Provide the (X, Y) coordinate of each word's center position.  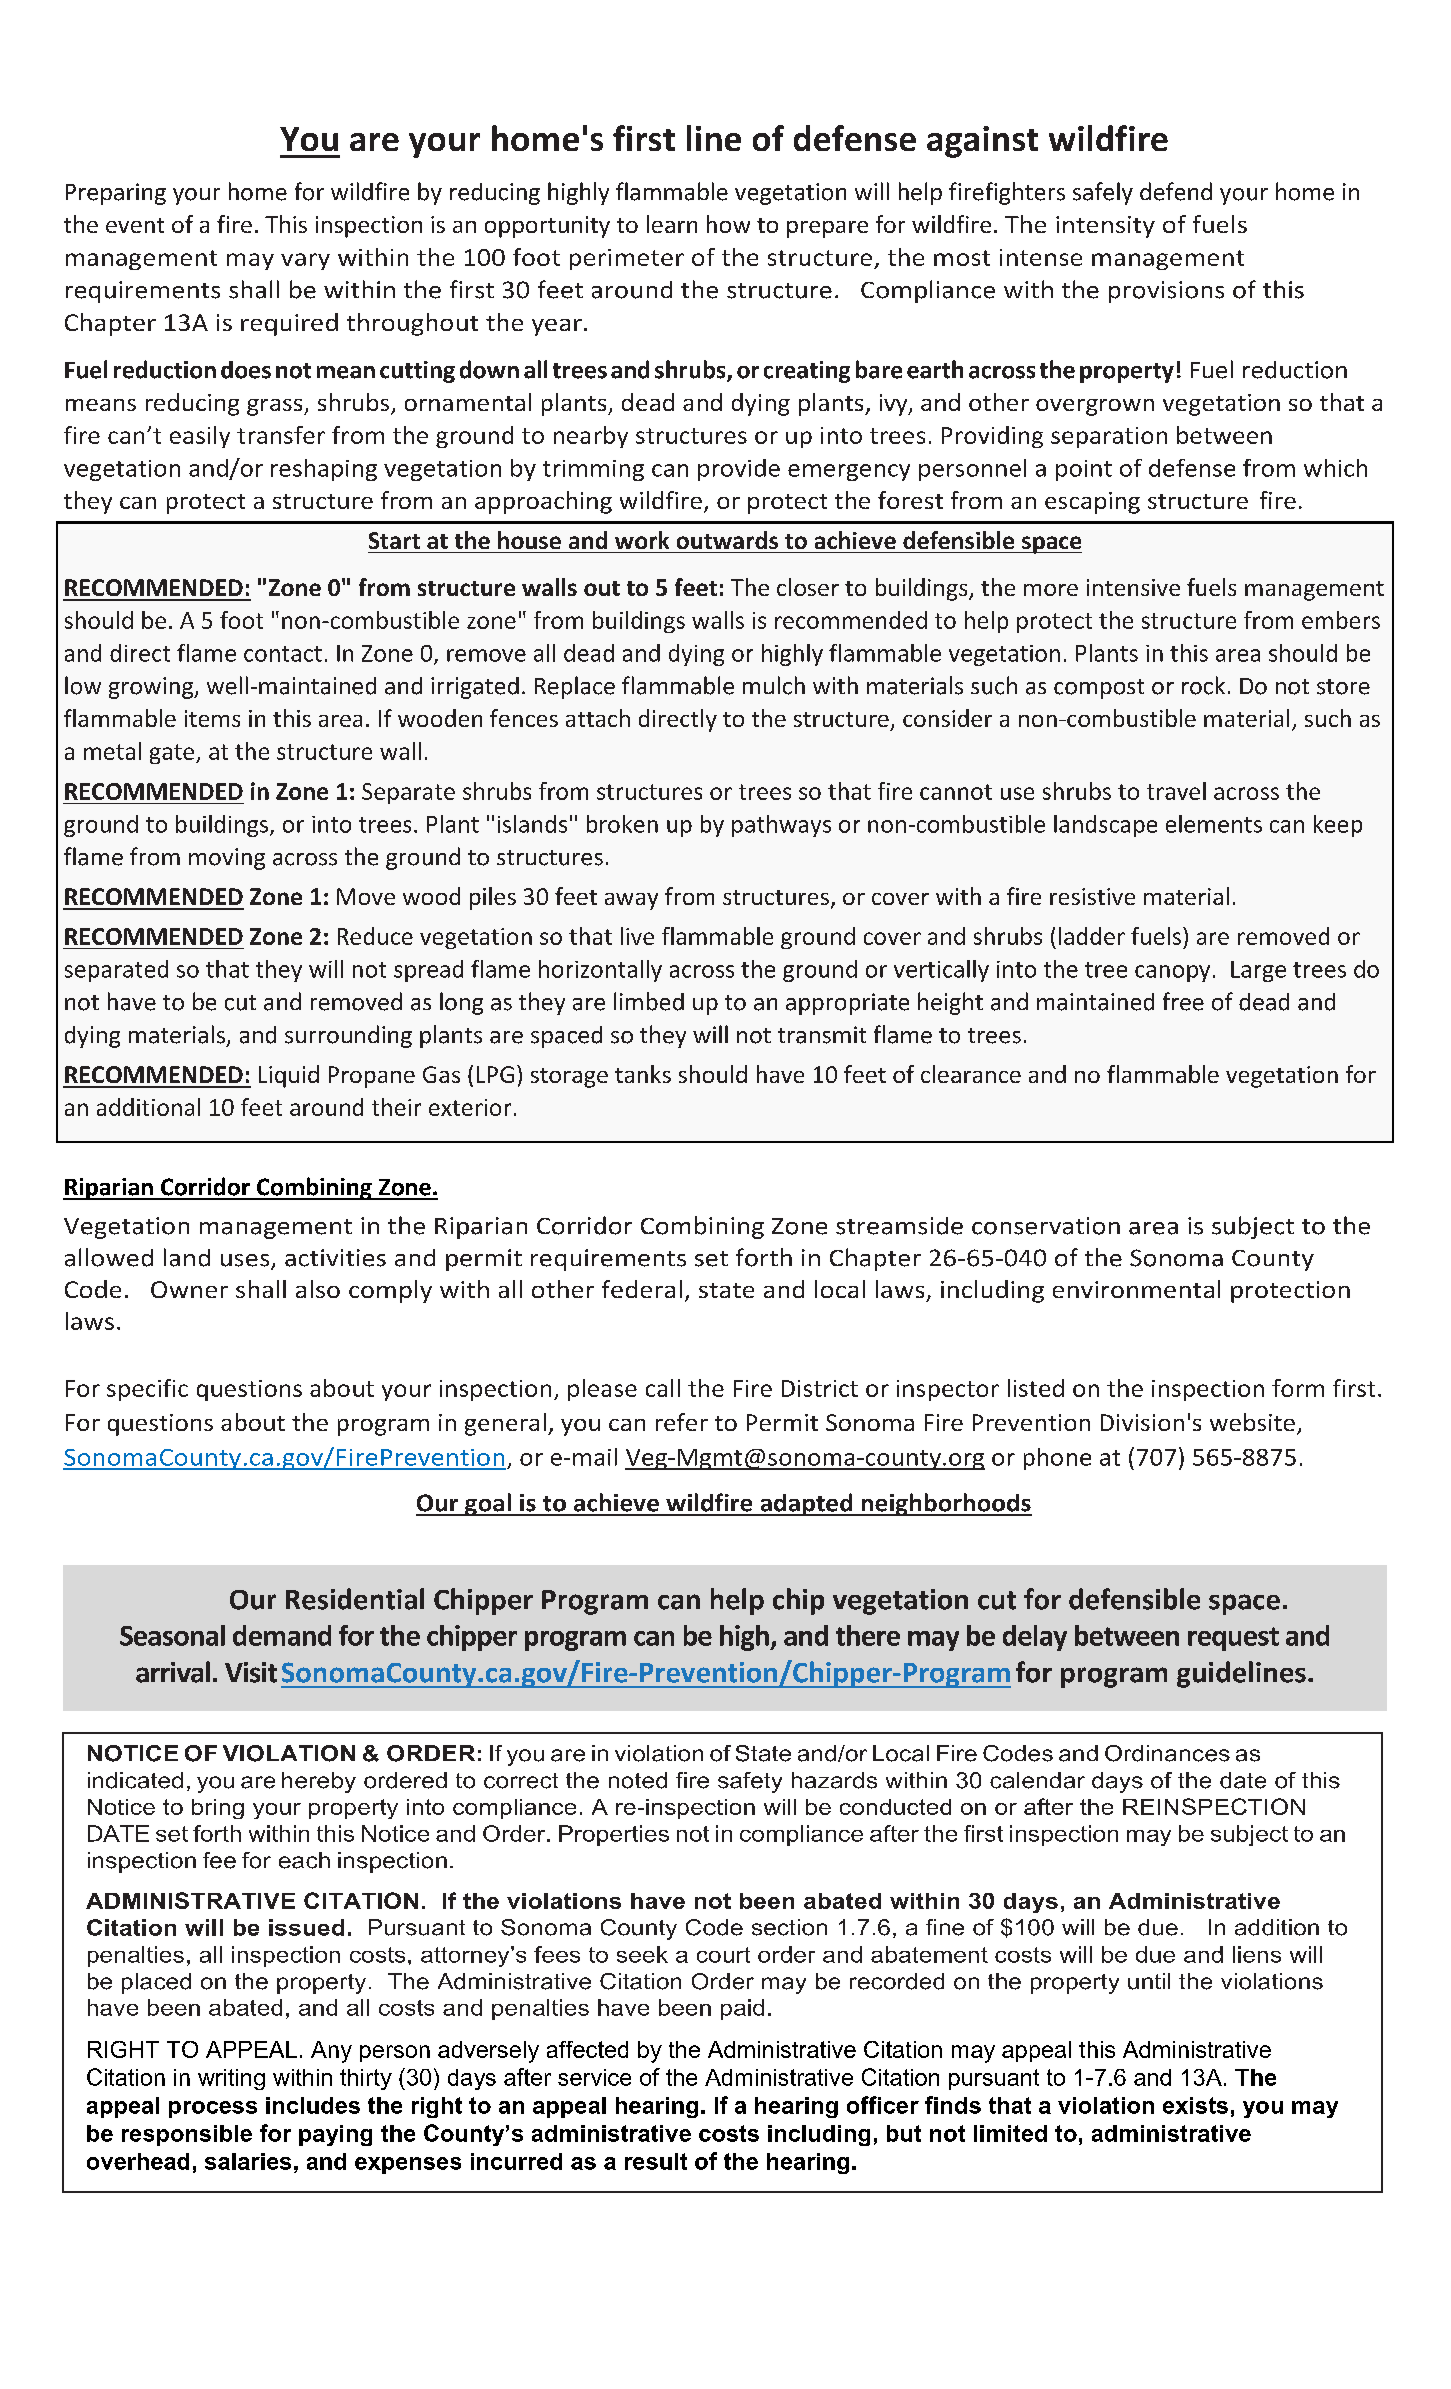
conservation (1046, 1226)
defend (1176, 191)
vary (305, 261)
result (656, 2161)
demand (282, 1635)
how (728, 224)
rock (1203, 685)
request (1233, 1639)
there (868, 1635)
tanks (643, 1074)
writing (231, 2079)
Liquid (289, 1076)
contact (283, 654)
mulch (774, 685)
